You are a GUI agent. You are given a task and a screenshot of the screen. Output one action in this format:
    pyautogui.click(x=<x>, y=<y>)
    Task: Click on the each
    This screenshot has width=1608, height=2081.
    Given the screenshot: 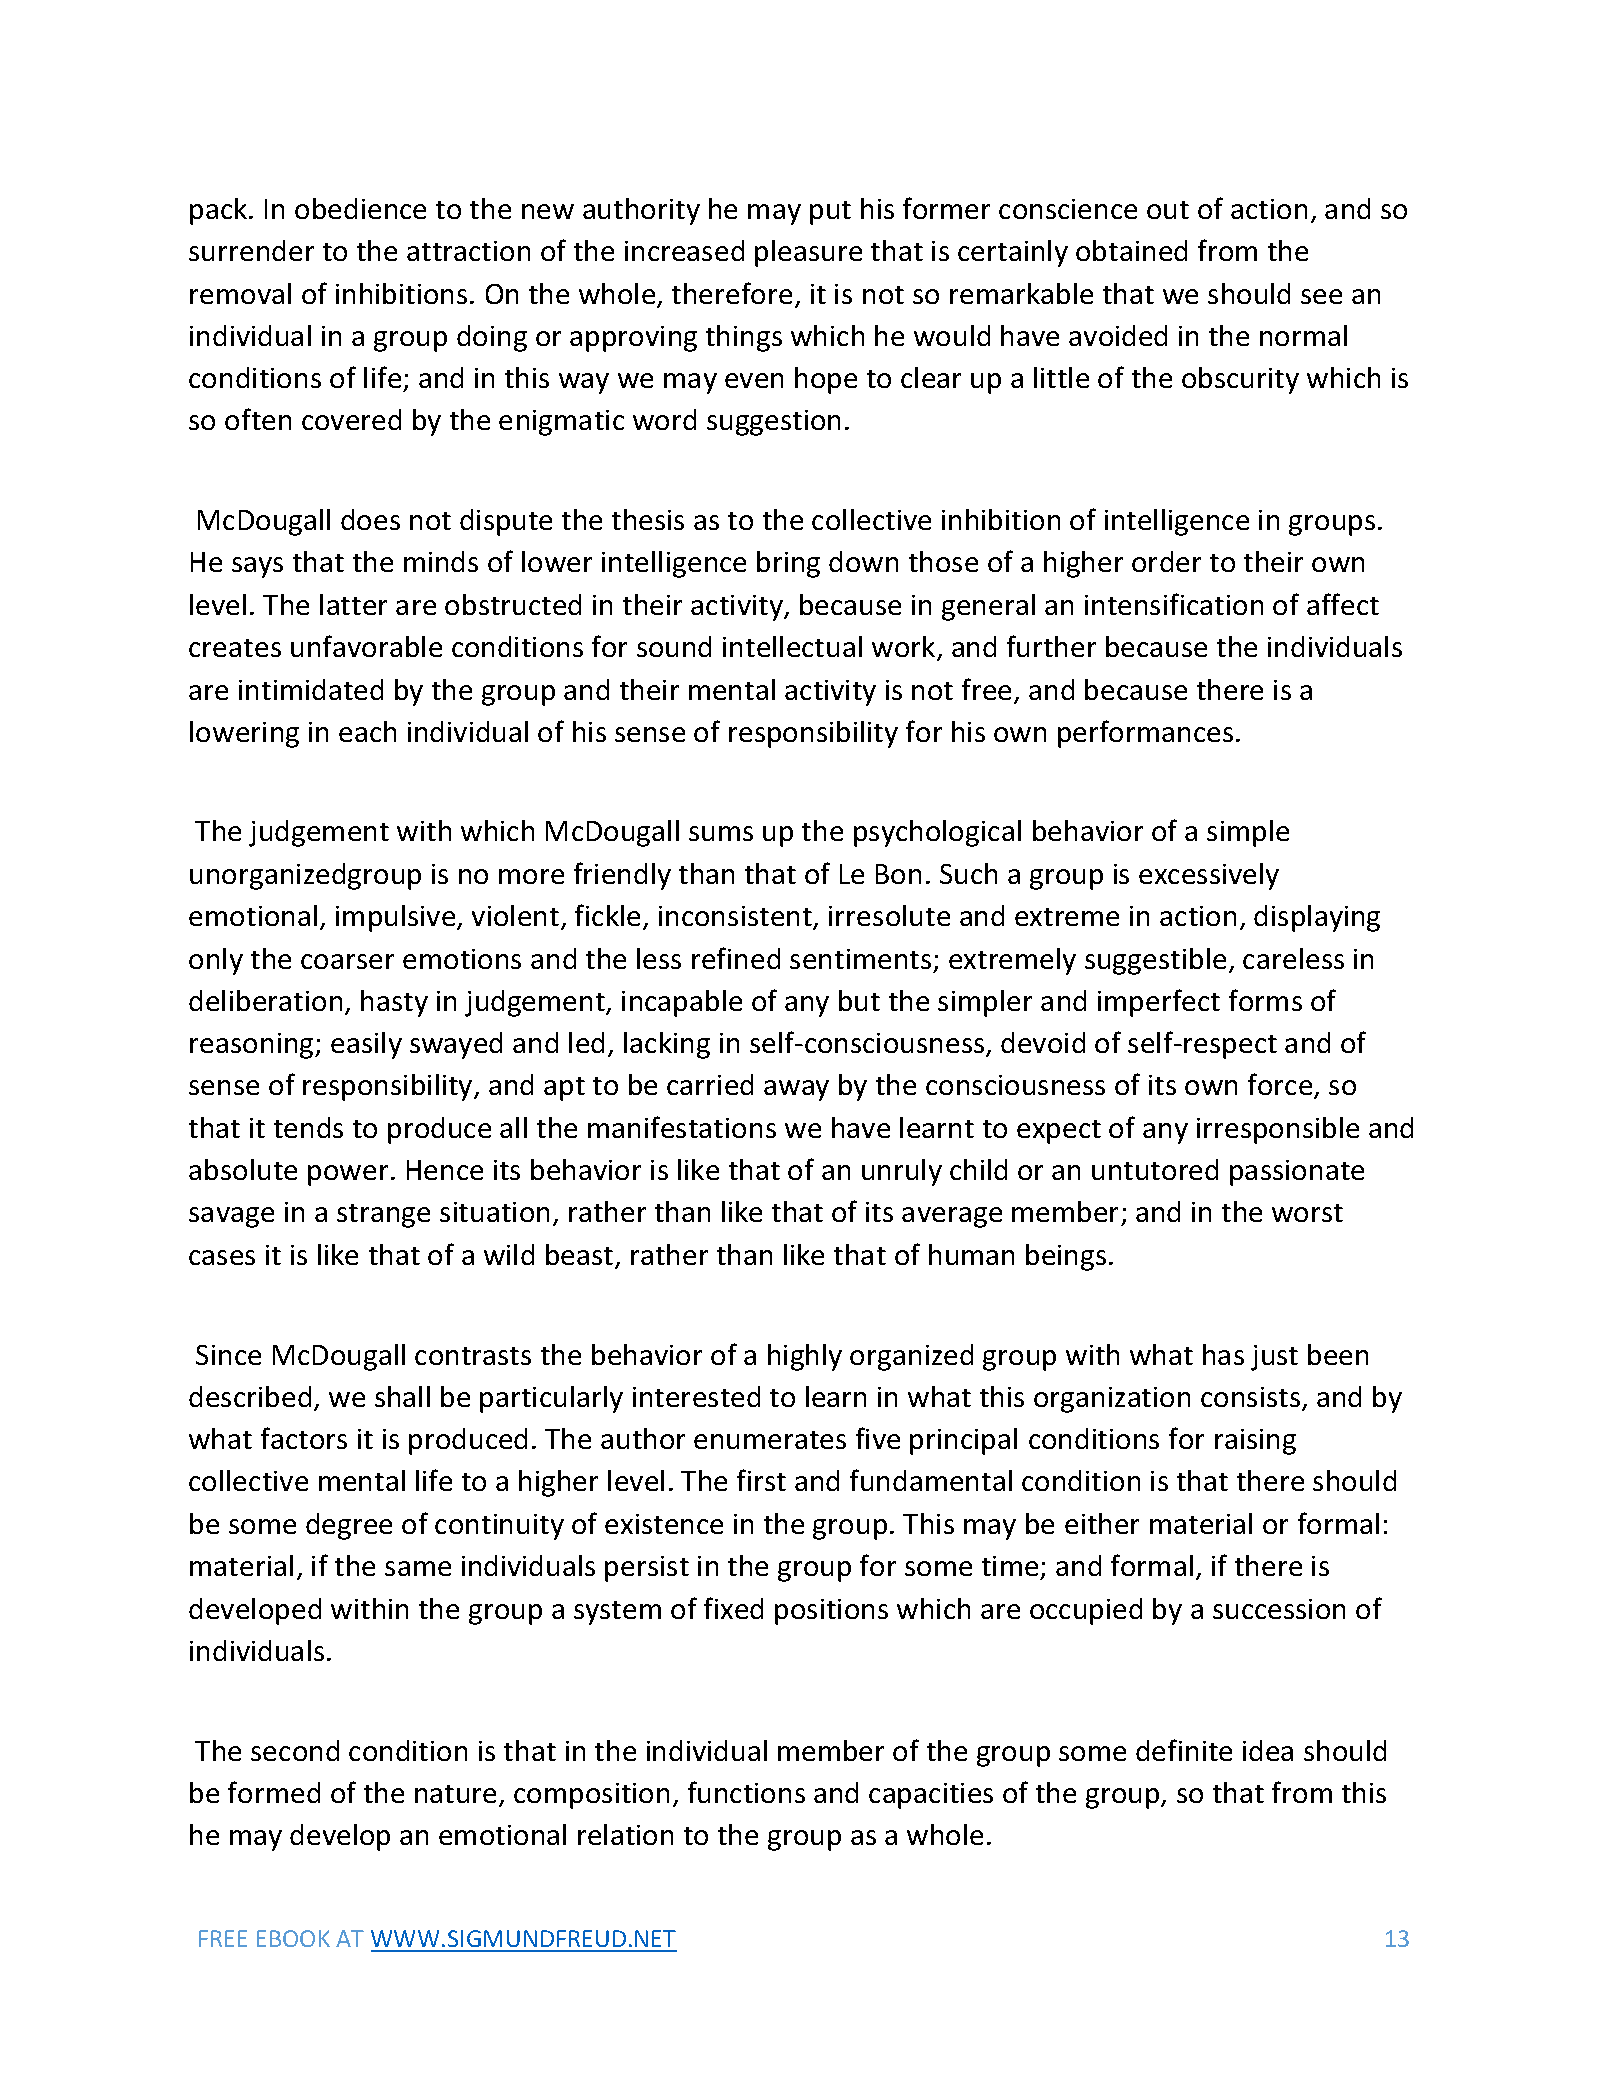 What is the action you would take?
    pyautogui.click(x=367, y=731)
